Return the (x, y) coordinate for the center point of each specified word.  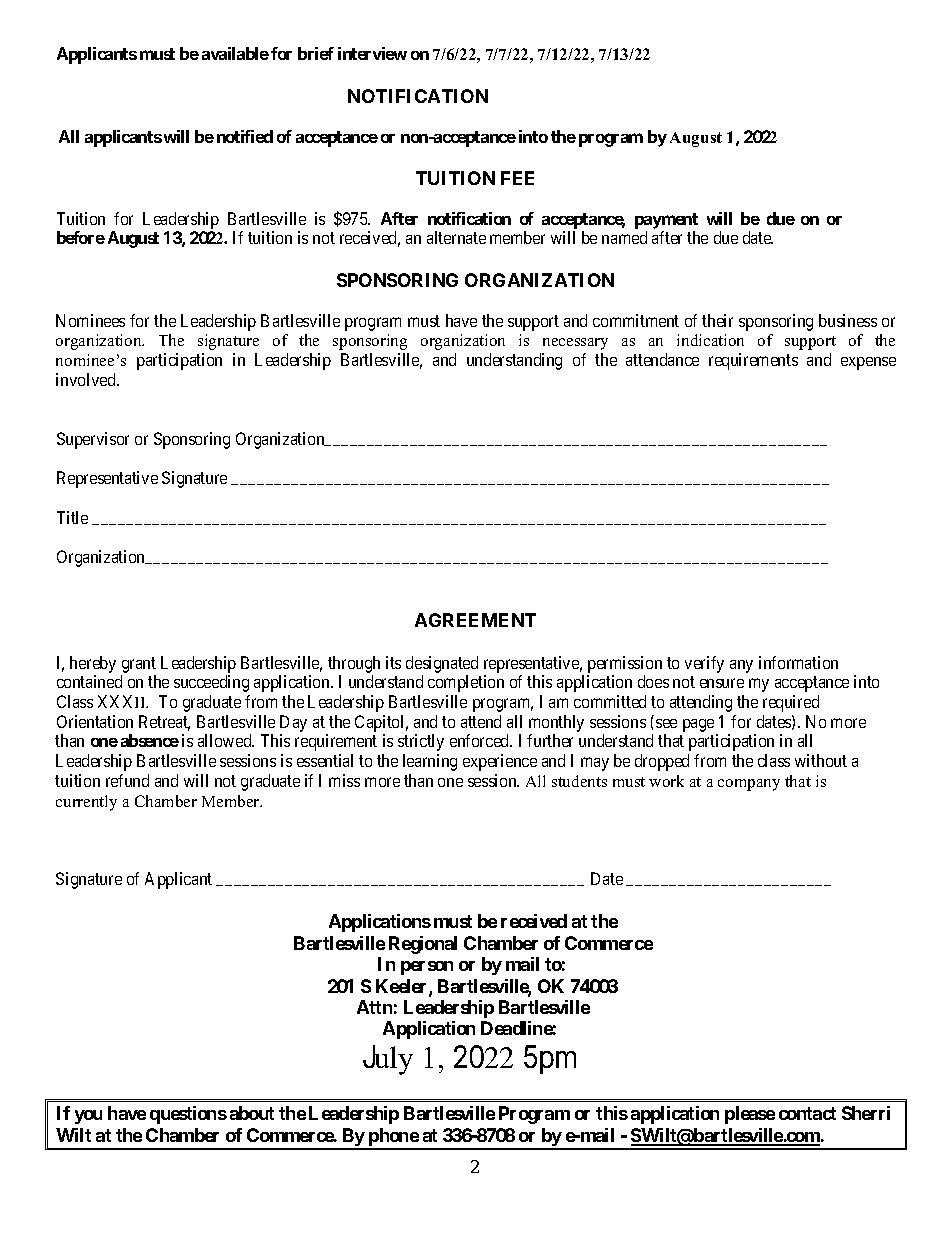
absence (150, 740)
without (821, 760)
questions (188, 1115)
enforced (481, 740)
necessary (575, 344)
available (235, 53)
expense (868, 363)
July (388, 1060)
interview (372, 53)
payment (666, 221)
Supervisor (93, 440)
